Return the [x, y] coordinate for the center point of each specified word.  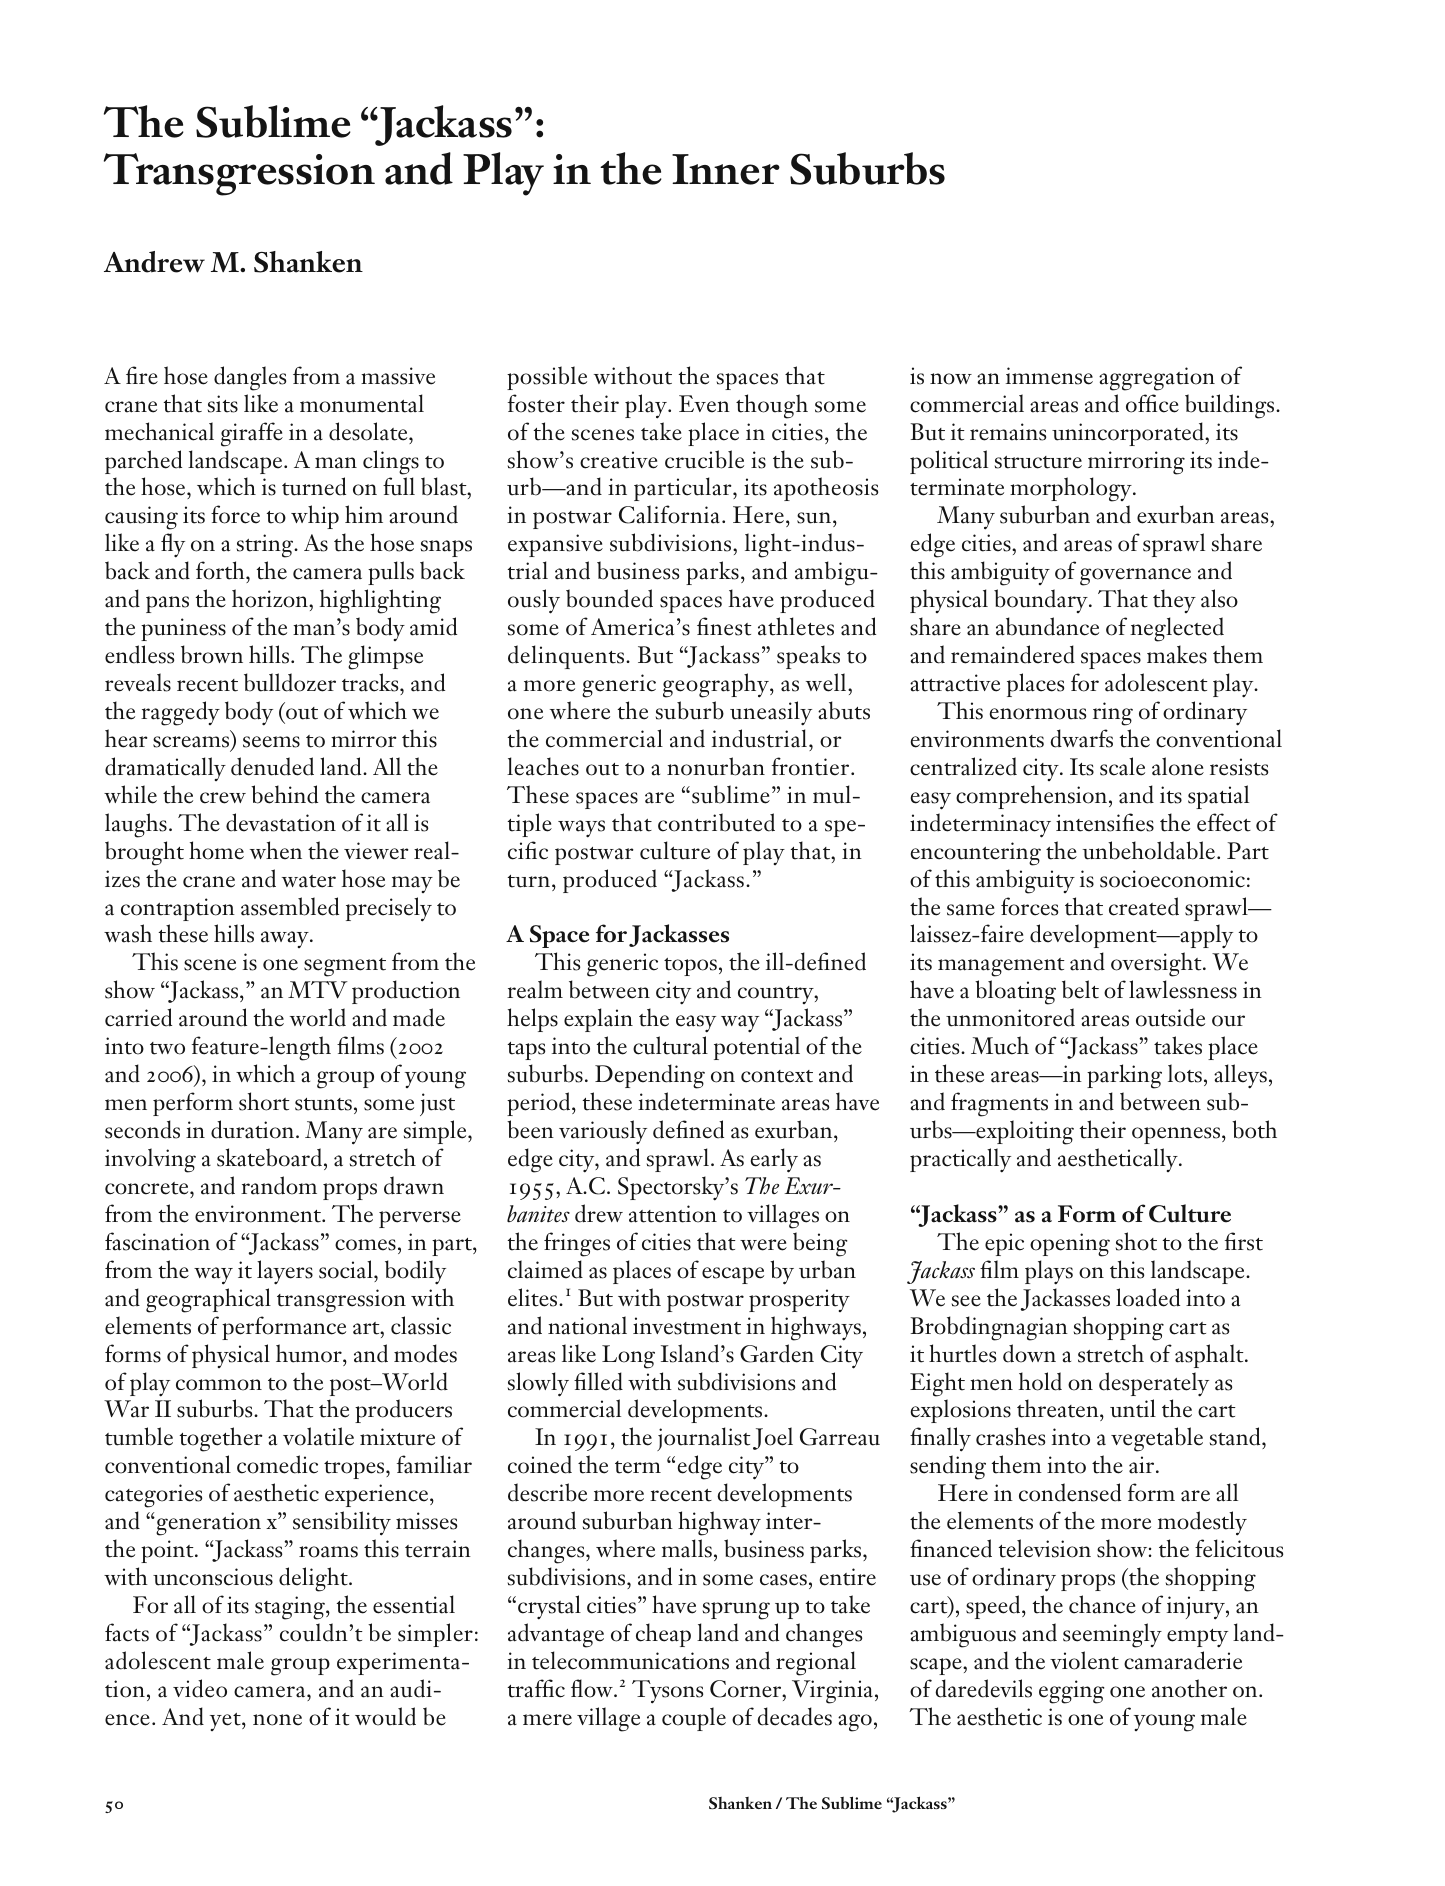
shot [1136, 1241]
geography [717, 685]
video [200, 1688]
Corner [747, 1689]
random [279, 1185]
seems [271, 742]
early [774, 1160]
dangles [250, 378]
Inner [726, 169]
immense [1049, 376]
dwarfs [1081, 738]
